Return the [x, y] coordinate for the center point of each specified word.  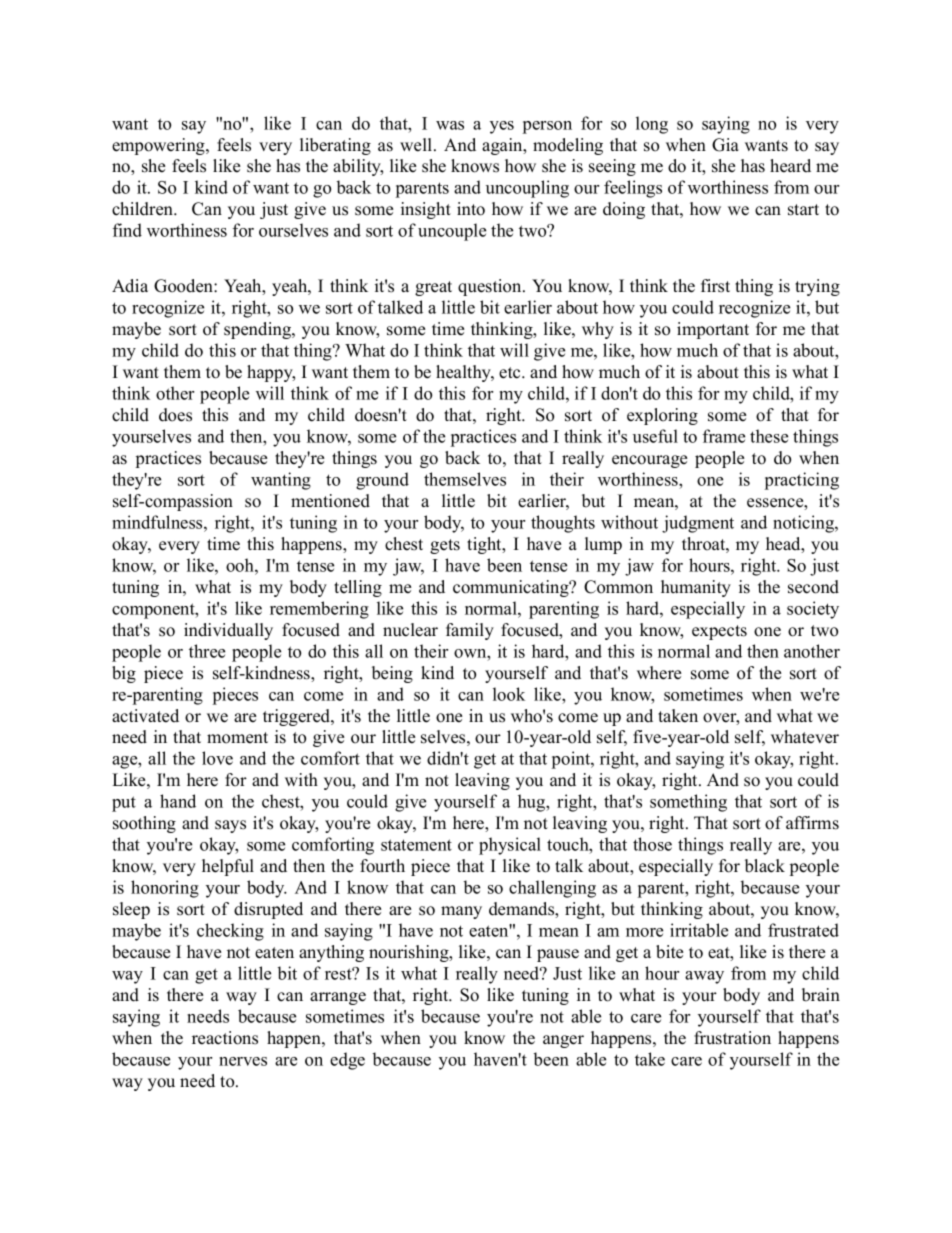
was [450, 125]
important [713, 330]
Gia [725, 145]
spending [258, 330]
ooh [241, 565]
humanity [696, 588]
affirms [812, 823]
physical [510, 846]
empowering [159, 146]
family [470, 631]
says [230, 826]
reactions [225, 1038]
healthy [465, 373]
